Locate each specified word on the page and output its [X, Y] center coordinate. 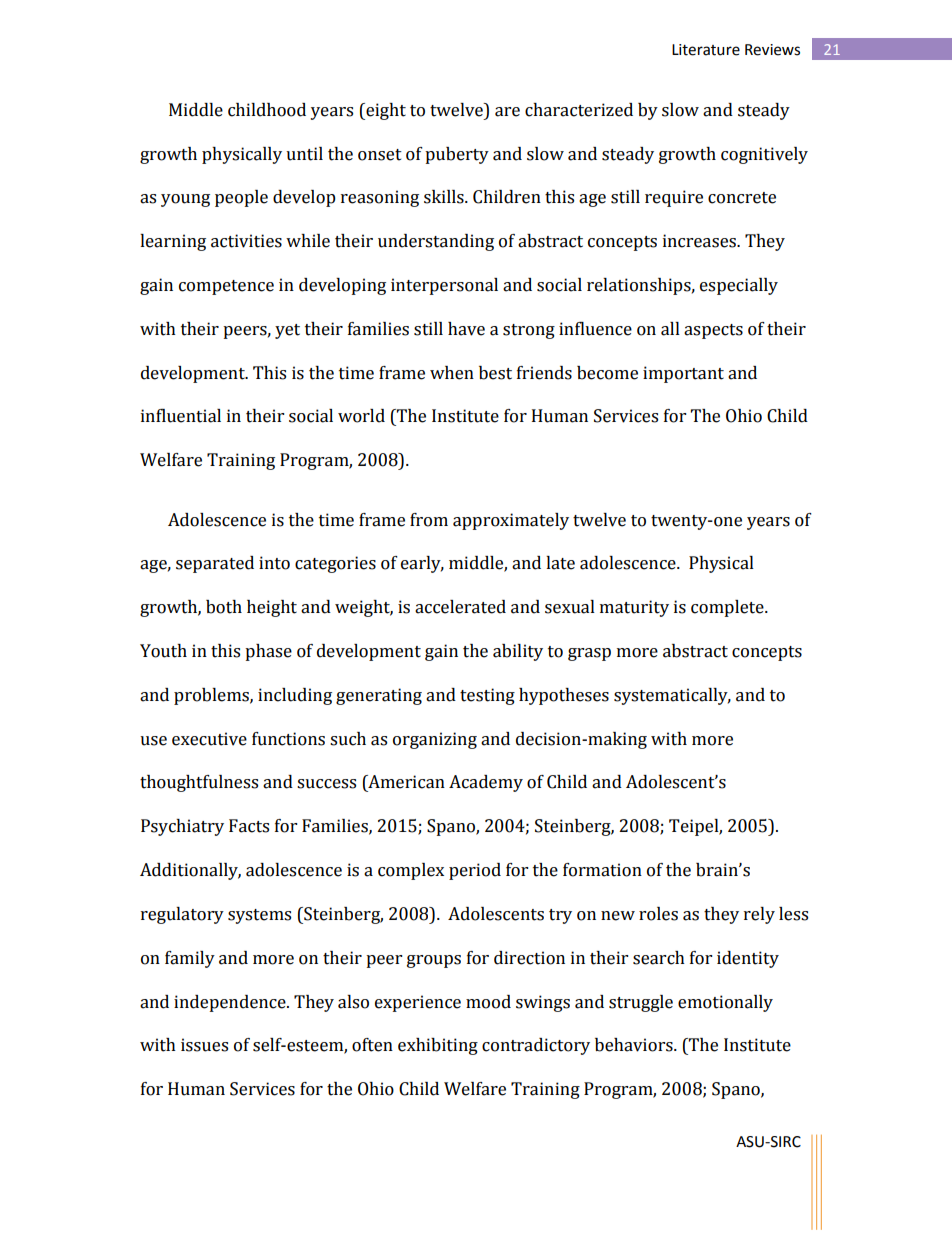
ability [518, 652]
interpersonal [444, 286]
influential [181, 416]
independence [231, 1003]
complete [728, 608]
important [683, 374]
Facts [249, 826]
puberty [457, 155]
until [304, 154]
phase [268, 652]
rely [759, 915]
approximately [511, 521]
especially [739, 286]
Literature [706, 50]
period [475, 871]
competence [226, 287]
